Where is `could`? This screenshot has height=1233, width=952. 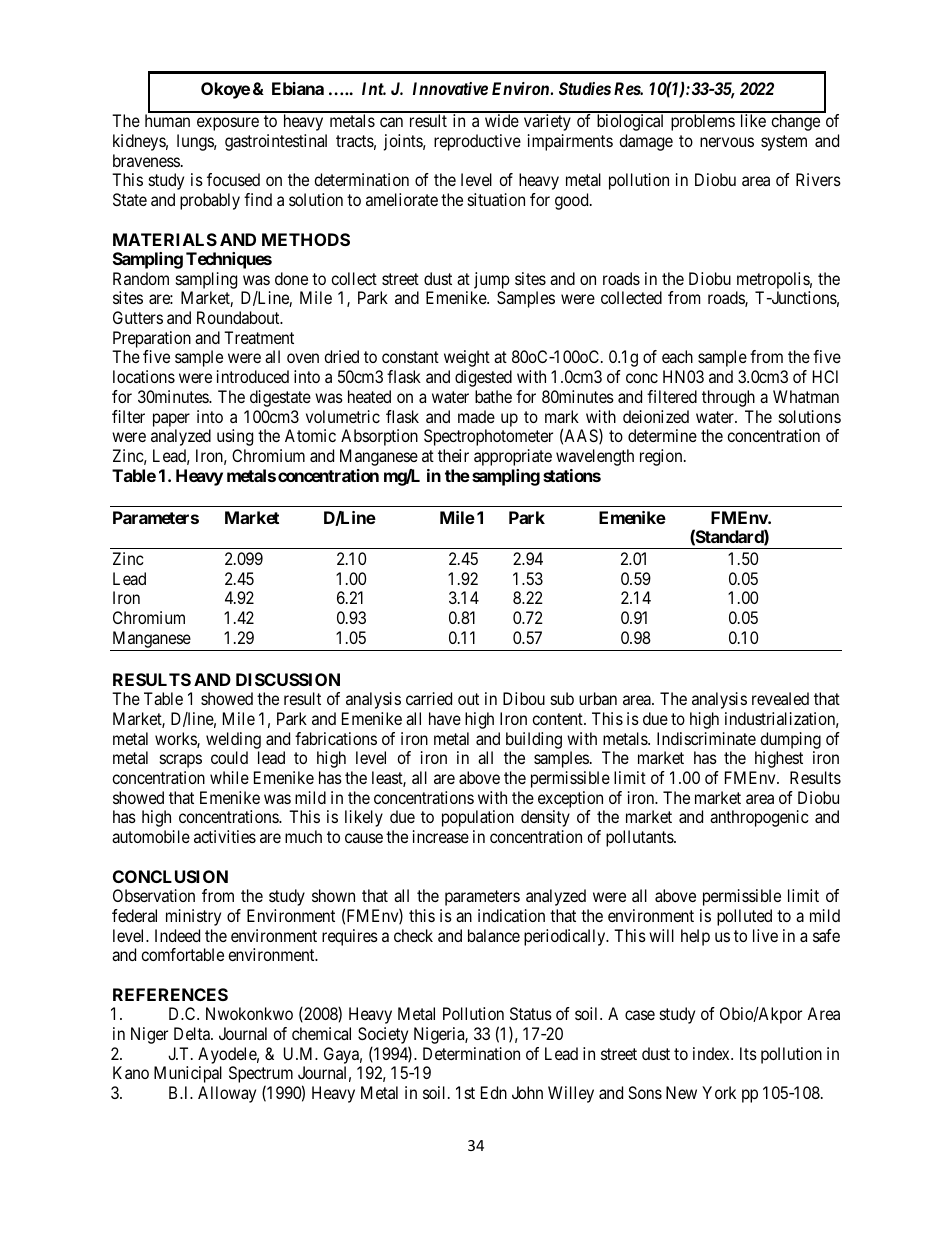
could is located at coordinates (229, 757).
